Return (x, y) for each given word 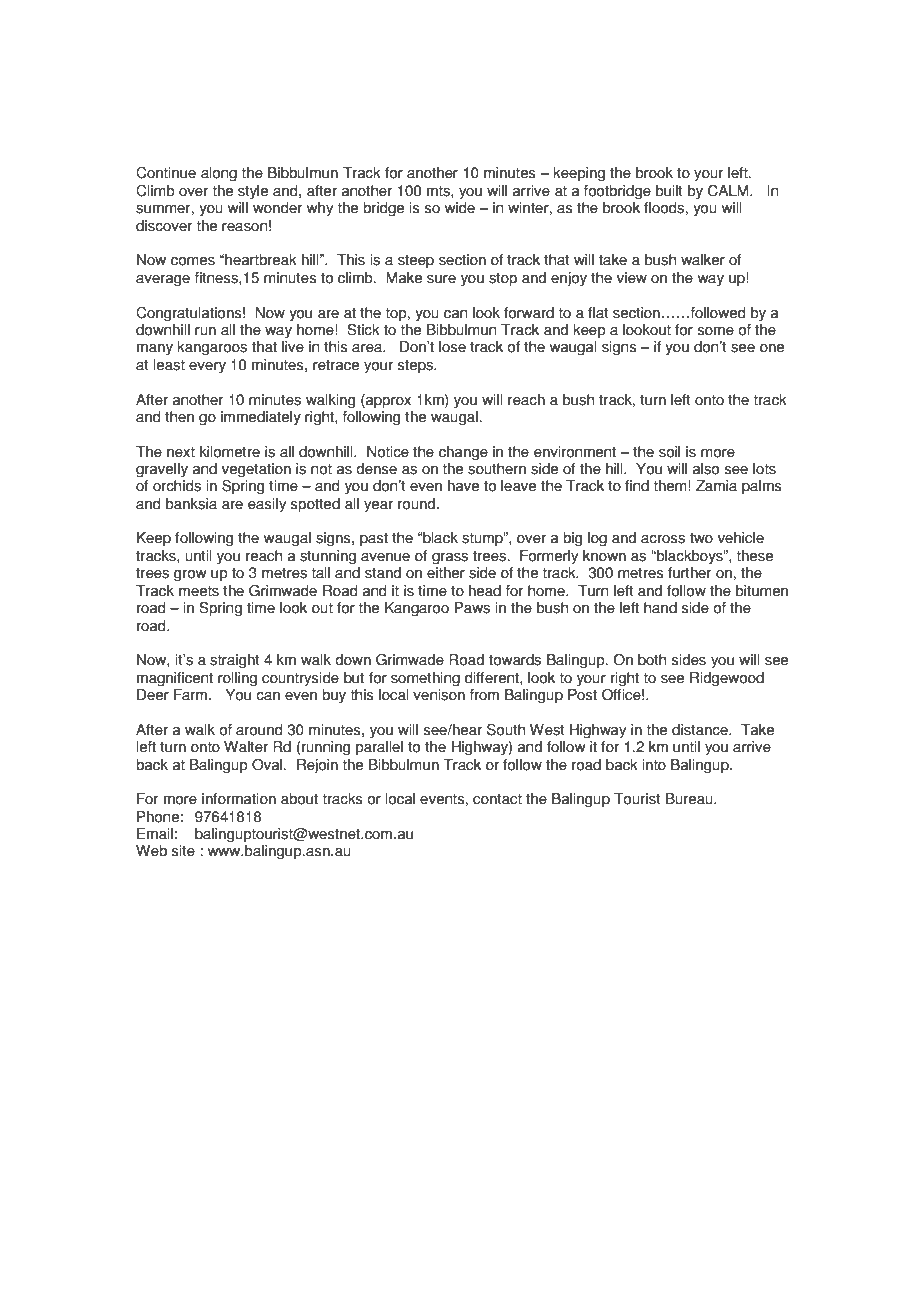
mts (439, 191)
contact (497, 799)
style (253, 192)
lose (452, 347)
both (652, 660)
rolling (237, 679)
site (183, 851)
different (493, 678)
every (207, 368)
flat (598, 313)
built (669, 191)
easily (267, 505)
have (463, 486)
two (701, 538)
